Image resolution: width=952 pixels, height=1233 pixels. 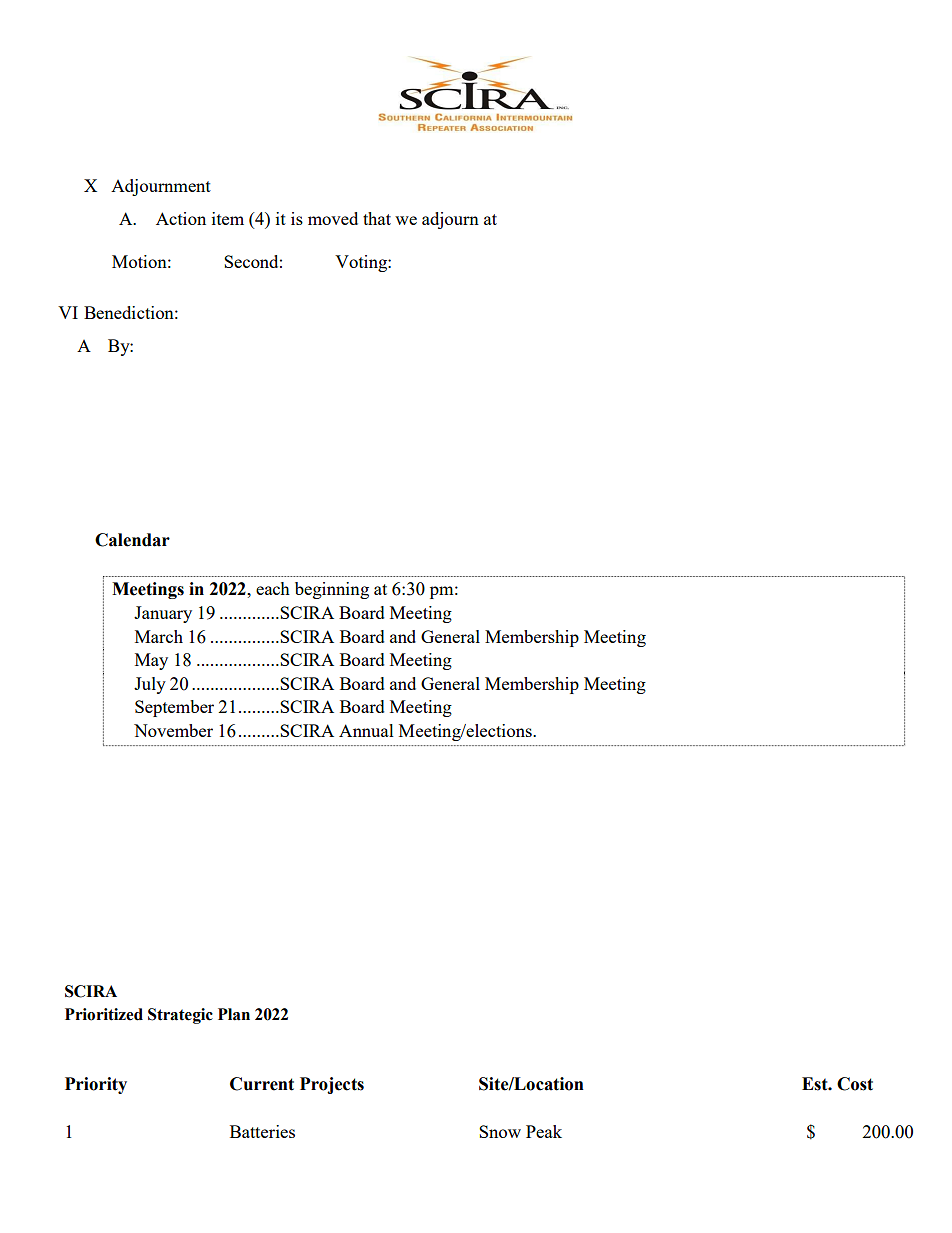 I want to click on Cost, so click(x=855, y=1084).
